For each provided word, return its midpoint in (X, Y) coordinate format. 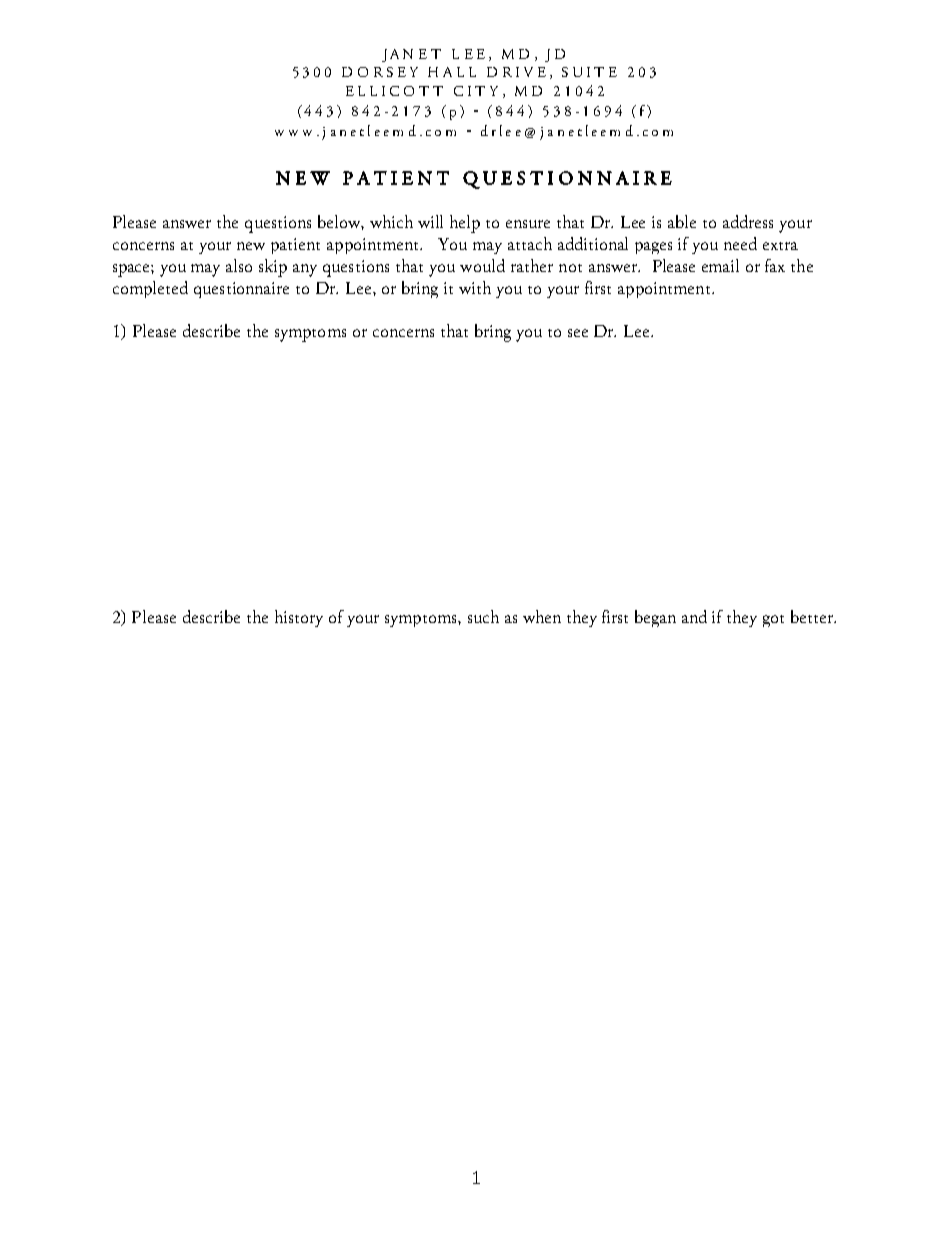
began (655, 618)
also (239, 265)
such (483, 616)
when (542, 616)
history (299, 618)
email (720, 265)
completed (150, 289)
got (773, 621)
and (694, 616)
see (578, 333)
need (740, 243)
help (465, 224)
